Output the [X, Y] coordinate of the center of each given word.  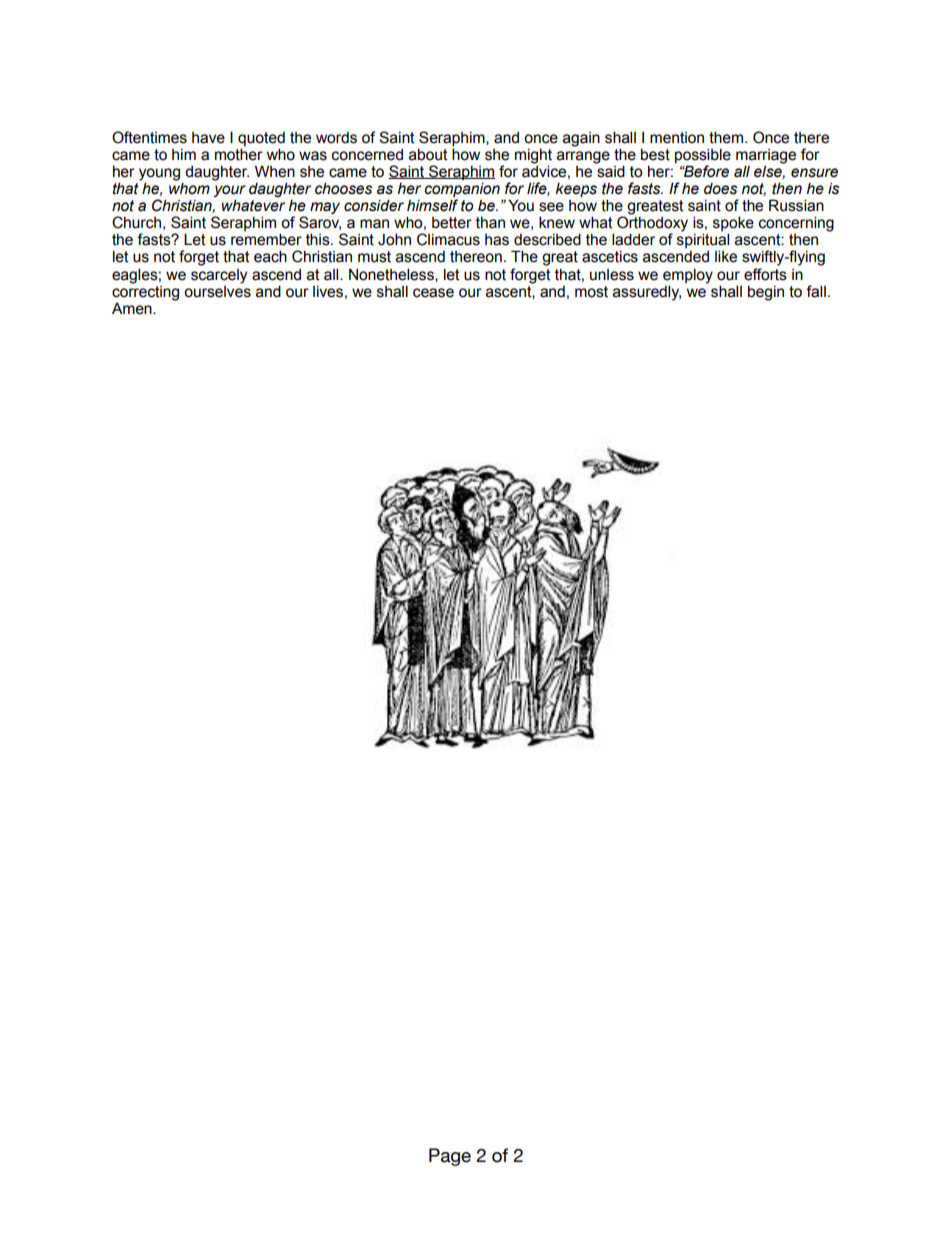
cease [433, 293]
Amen [133, 309]
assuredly [647, 293]
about [428, 154]
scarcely [219, 276]
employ [688, 276]
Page [450, 1157]
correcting [145, 292]
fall [816, 291]
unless [612, 275]
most [591, 292]
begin [766, 293]
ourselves [217, 290]
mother [239, 154]
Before [705, 171]
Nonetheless [392, 275]
